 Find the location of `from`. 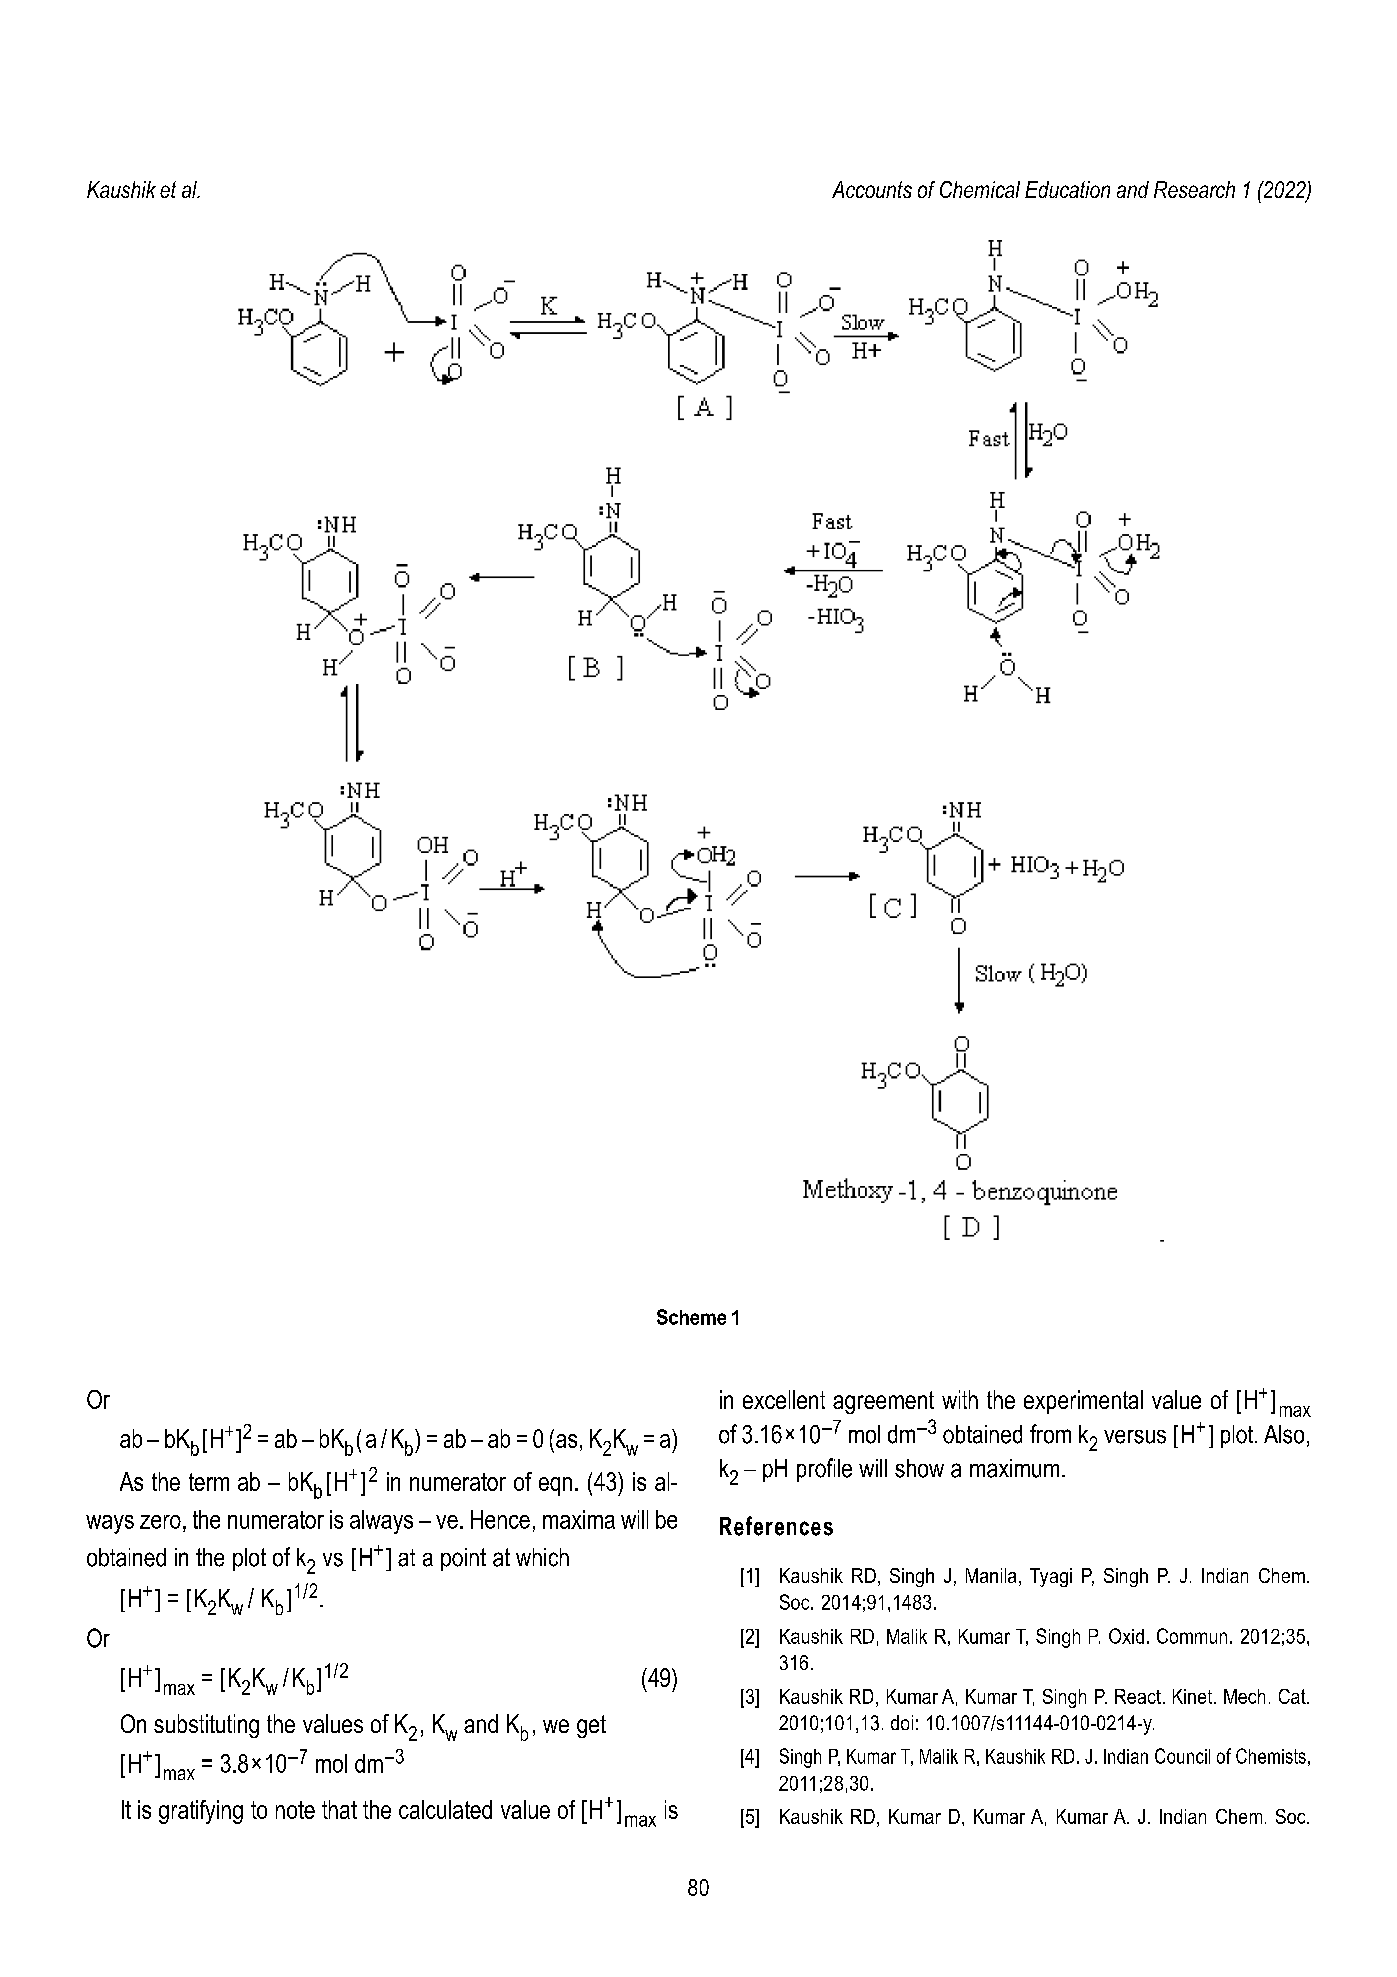

from is located at coordinates (1050, 1434).
